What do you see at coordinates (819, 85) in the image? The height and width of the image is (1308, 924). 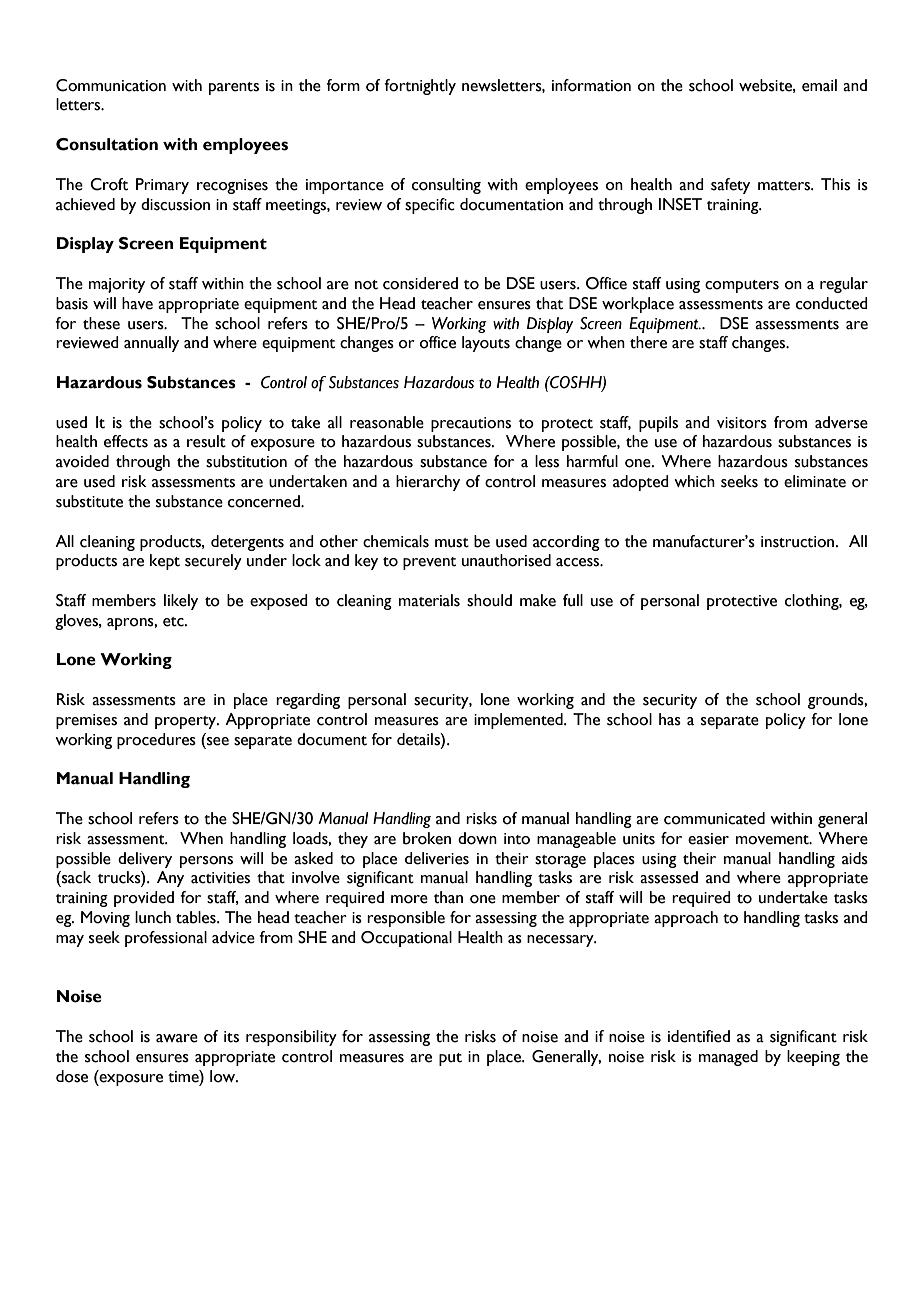 I see `email` at bounding box center [819, 85].
